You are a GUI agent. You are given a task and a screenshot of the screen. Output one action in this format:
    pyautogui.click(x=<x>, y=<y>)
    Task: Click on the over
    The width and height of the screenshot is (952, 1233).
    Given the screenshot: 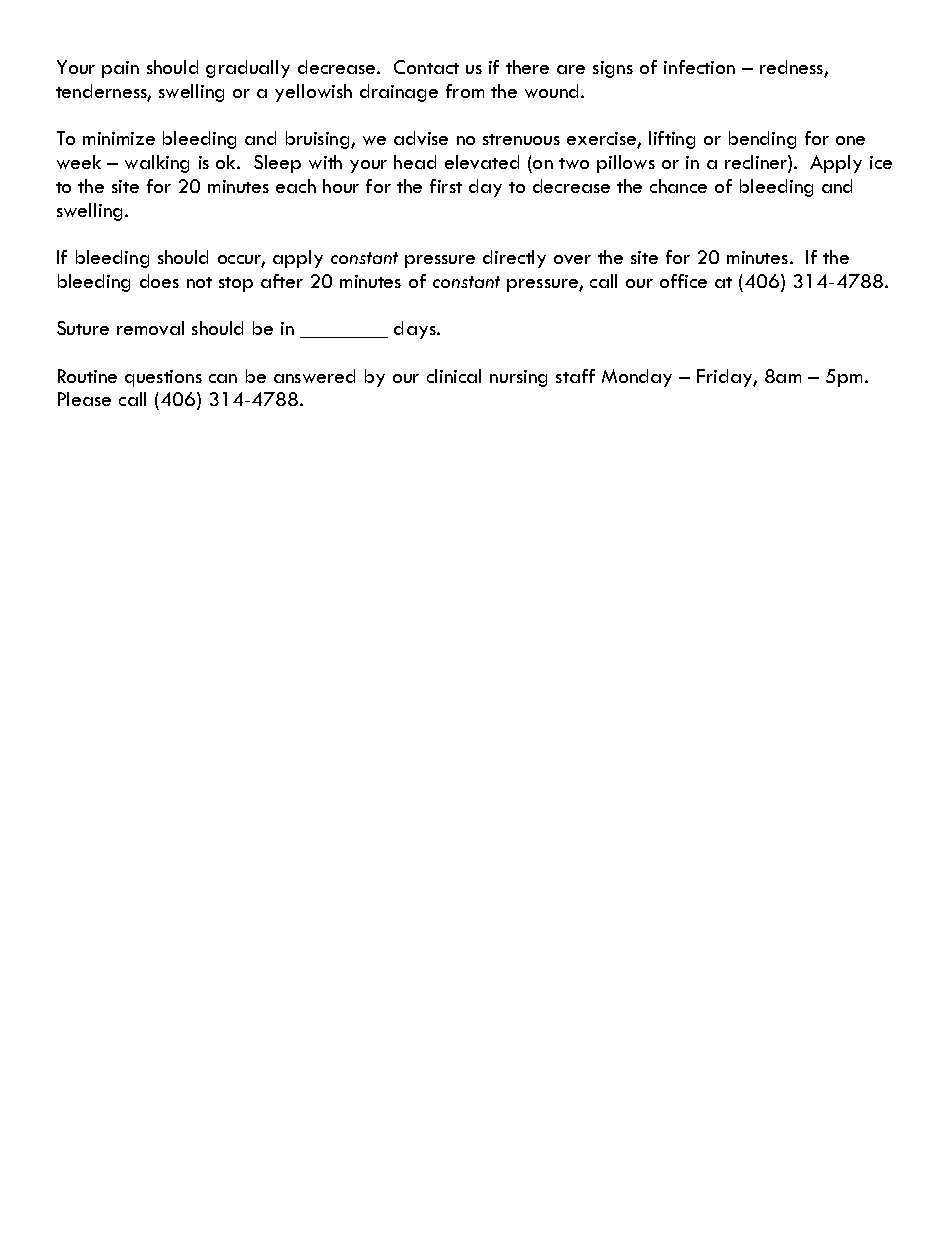 What is the action you would take?
    pyautogui.click(x=572, y=259)
